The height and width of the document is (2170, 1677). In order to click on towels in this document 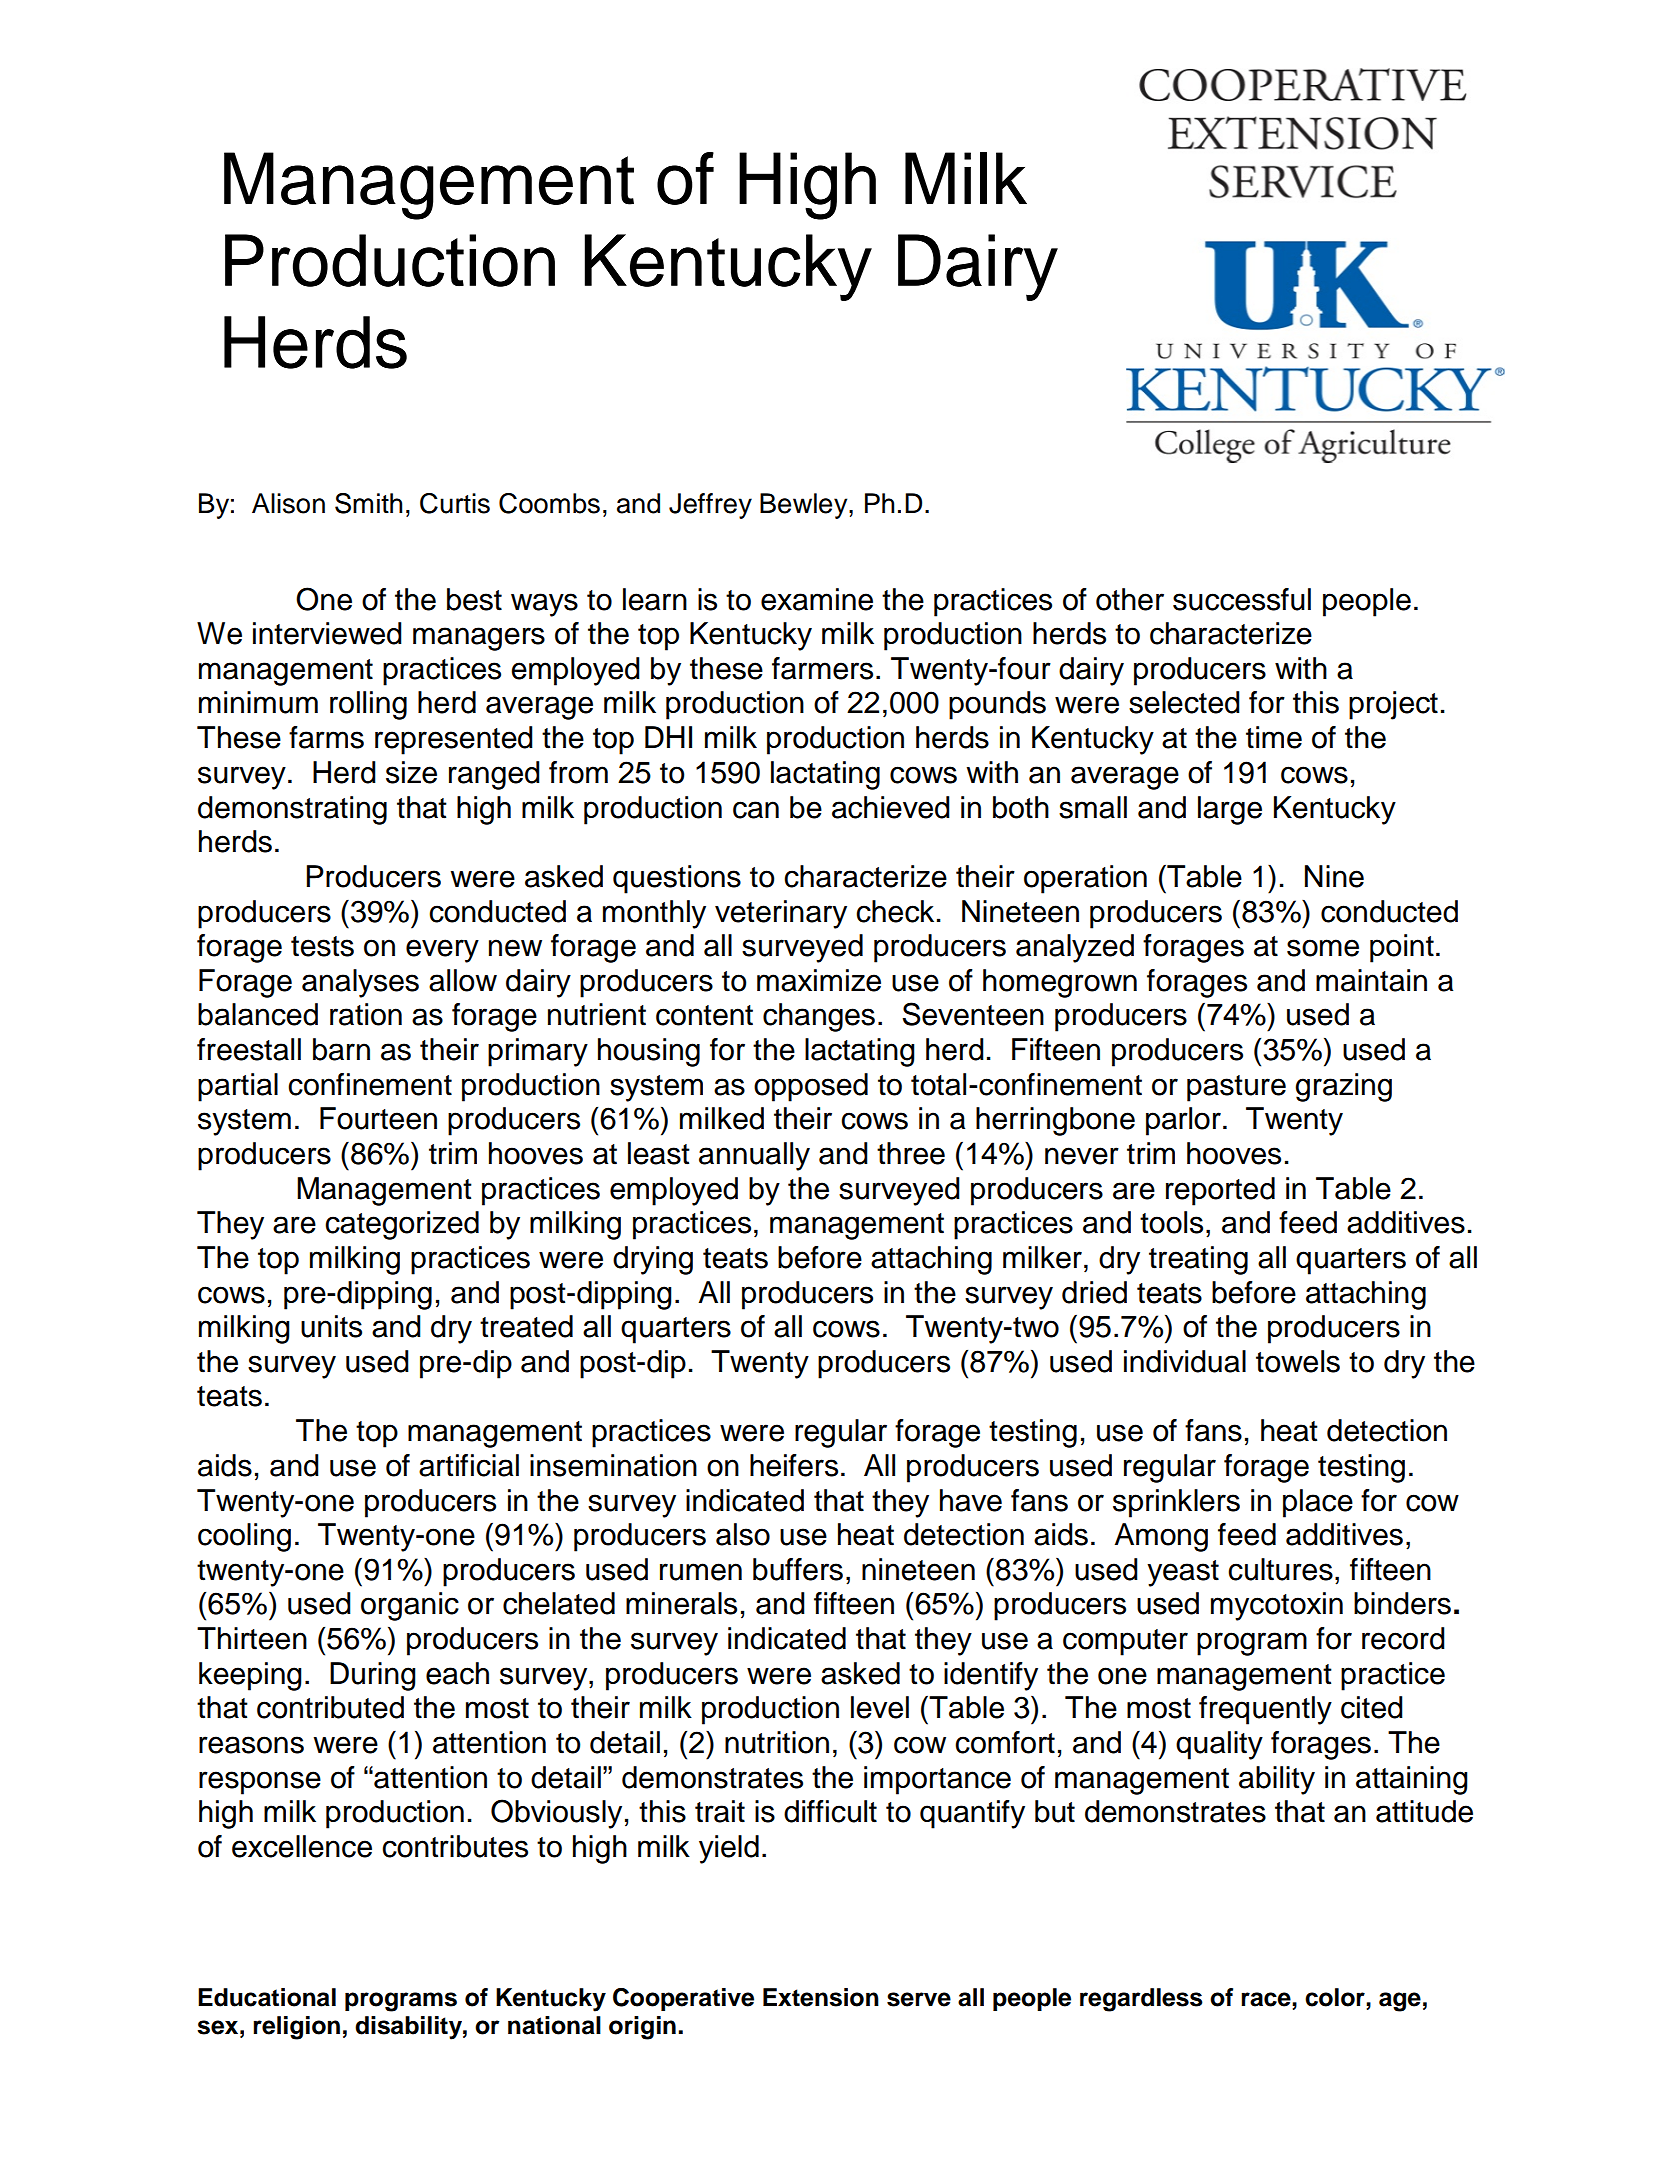, I will do `click(1298, 1361)`.
